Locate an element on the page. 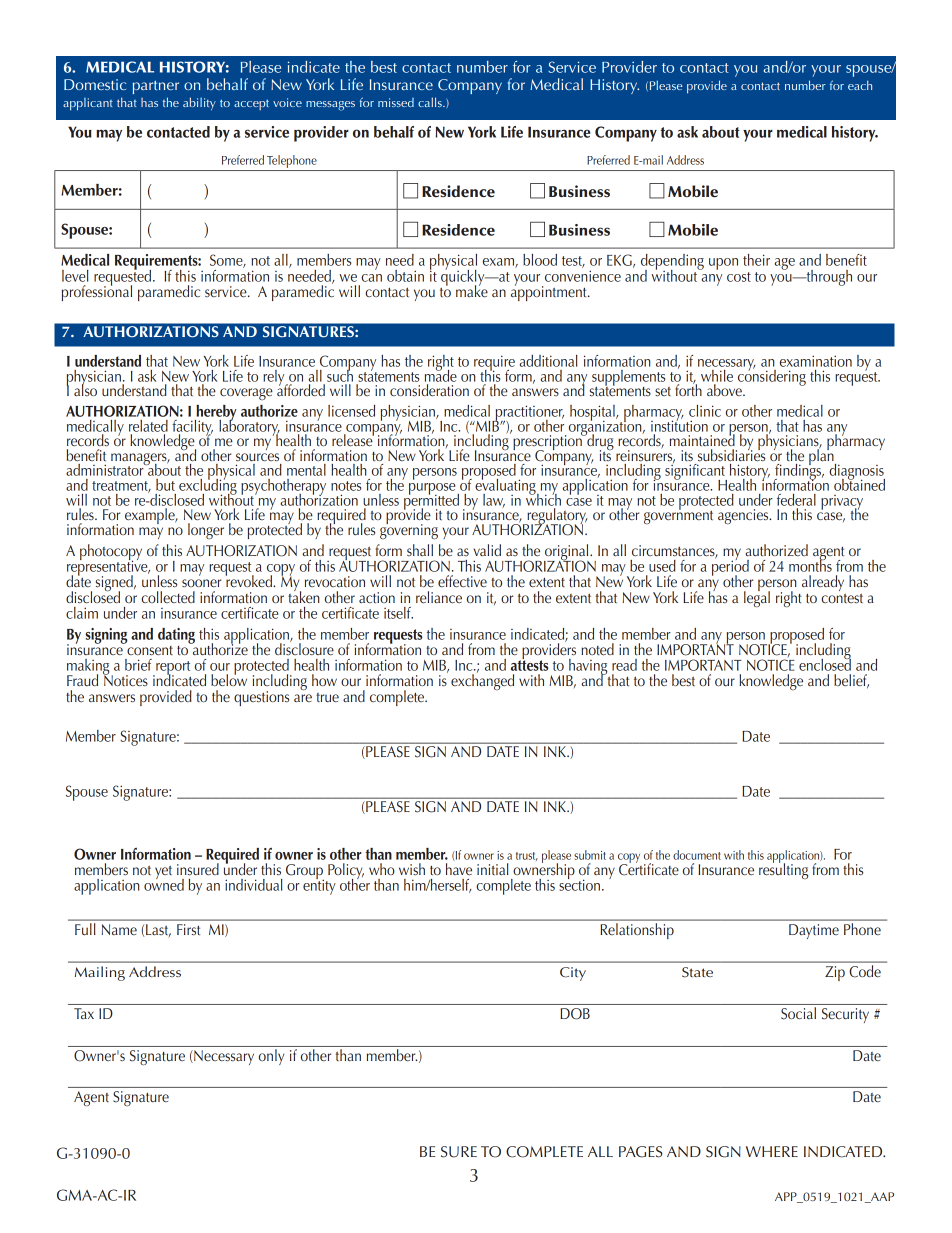  agencies is located at coordinates (744, 516).
